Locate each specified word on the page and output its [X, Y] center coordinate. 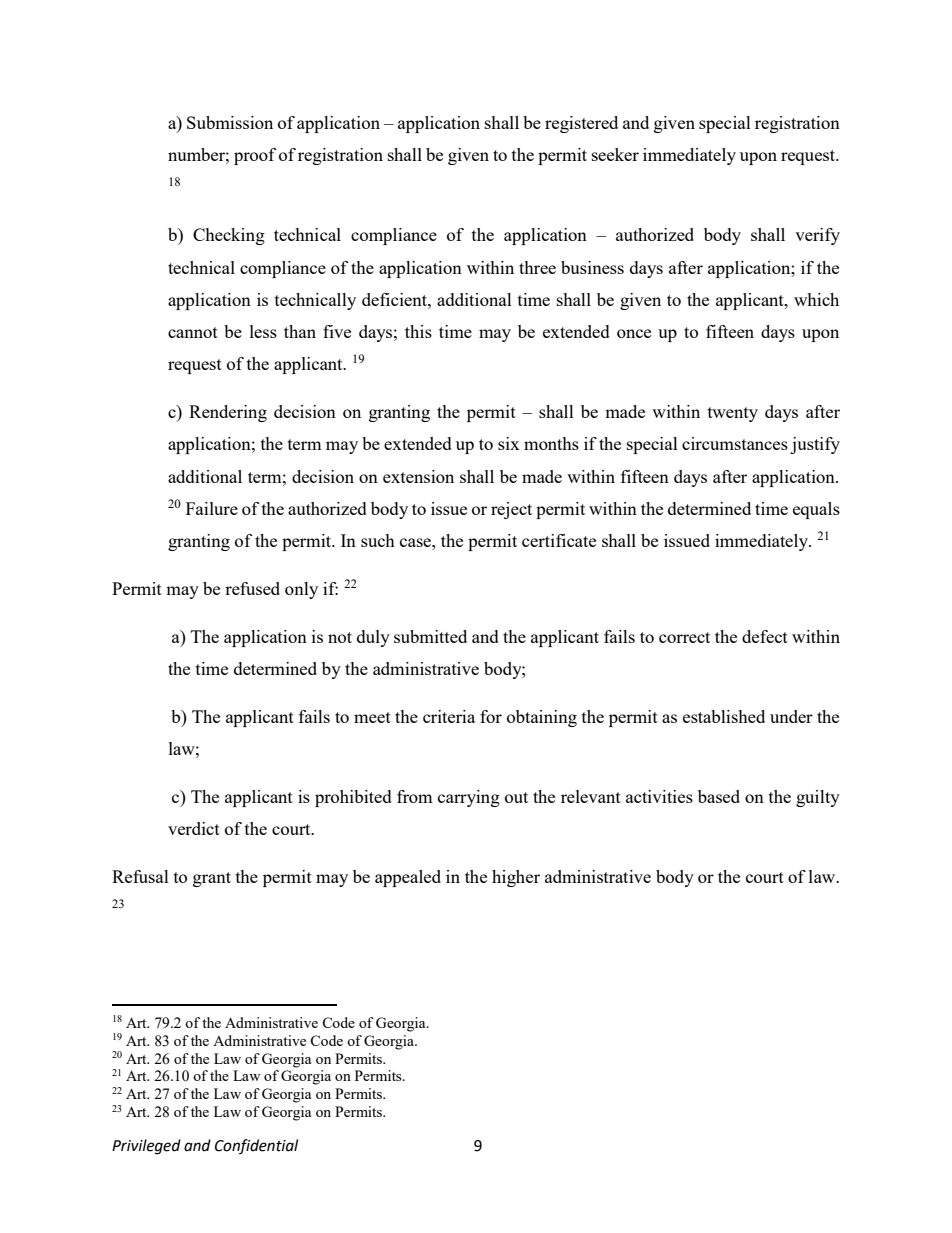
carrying [469, 798]
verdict [194, 828]
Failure [212, 508]
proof [255, 156]
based [719, 796]
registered [581, 124]
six [509, 443]
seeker [615, 154]
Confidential [256, 1146]
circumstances [735, 443]
